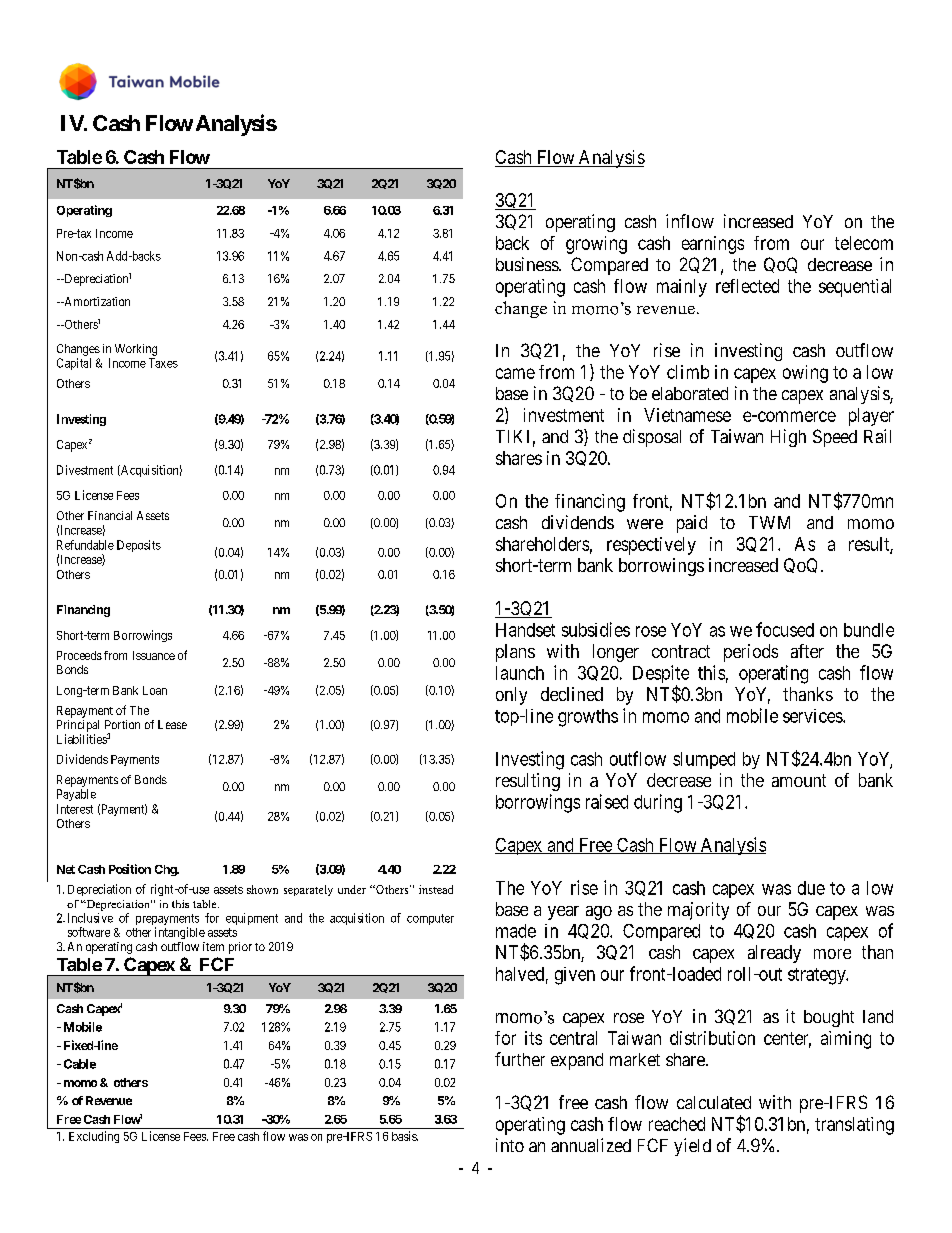  I want to click on investment, so click(564, 415).
